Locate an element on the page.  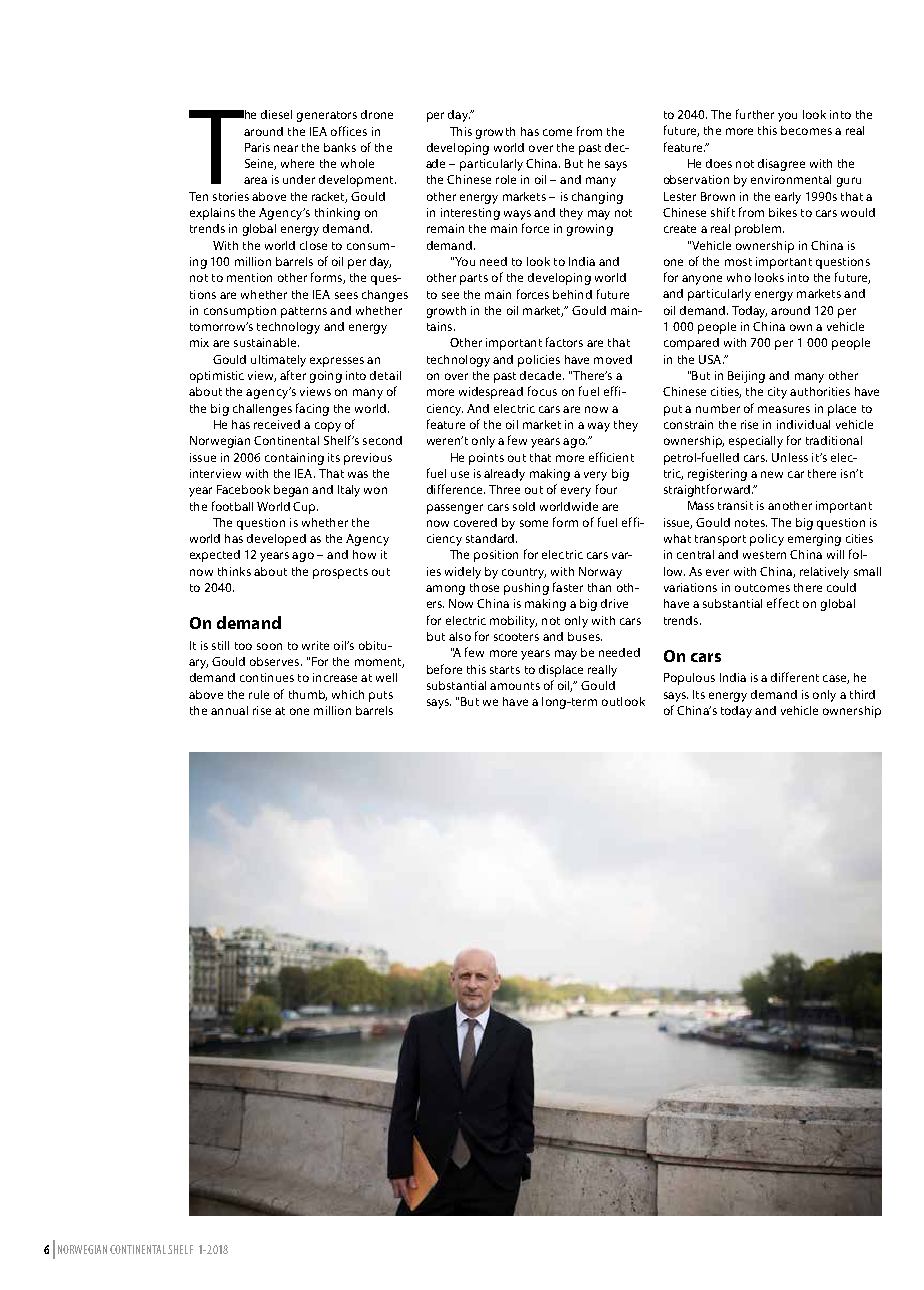
relatively is located at coordinates (824, 573).
